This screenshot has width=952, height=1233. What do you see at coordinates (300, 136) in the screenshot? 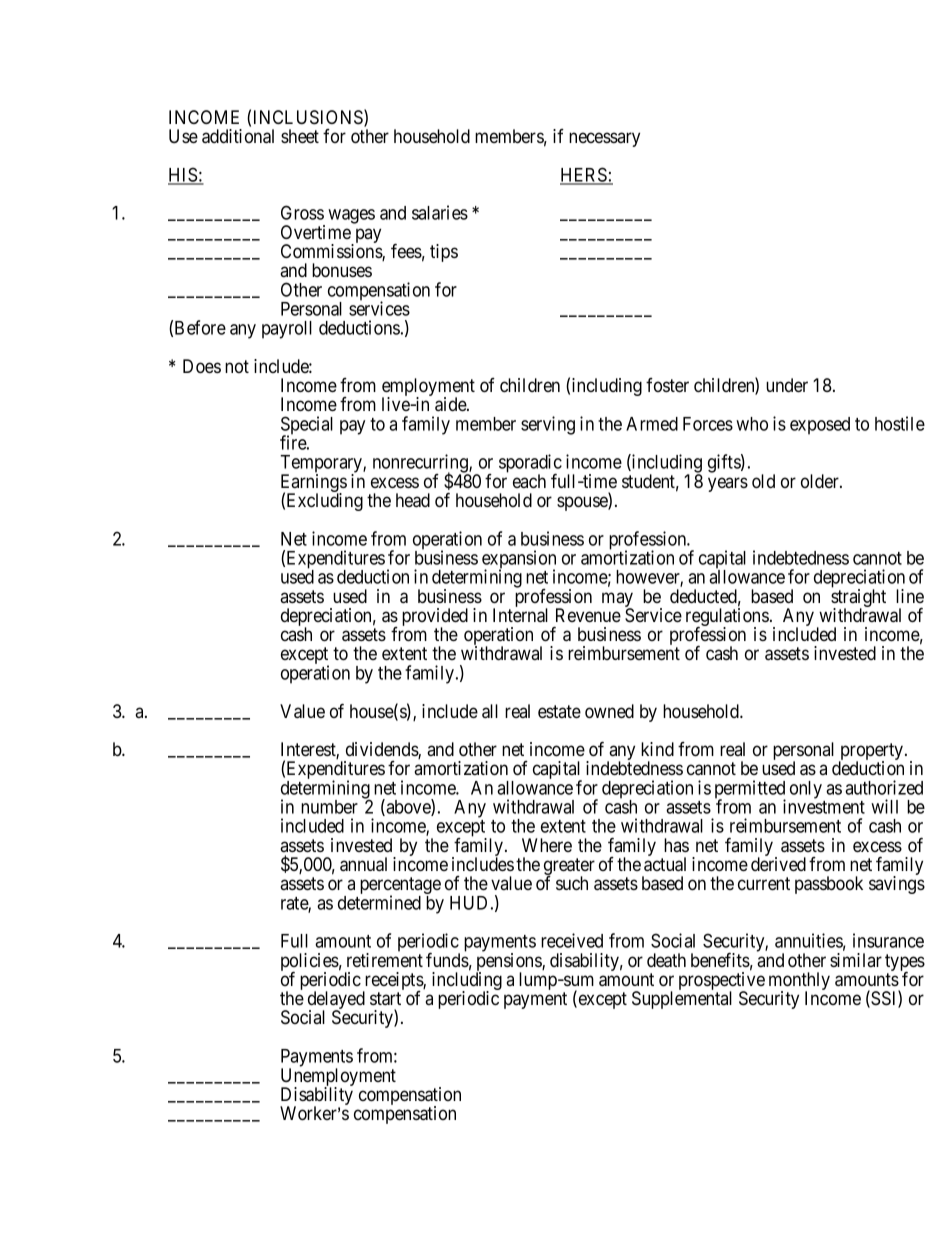
I see `sheet` at bounding box center [300, 136].
